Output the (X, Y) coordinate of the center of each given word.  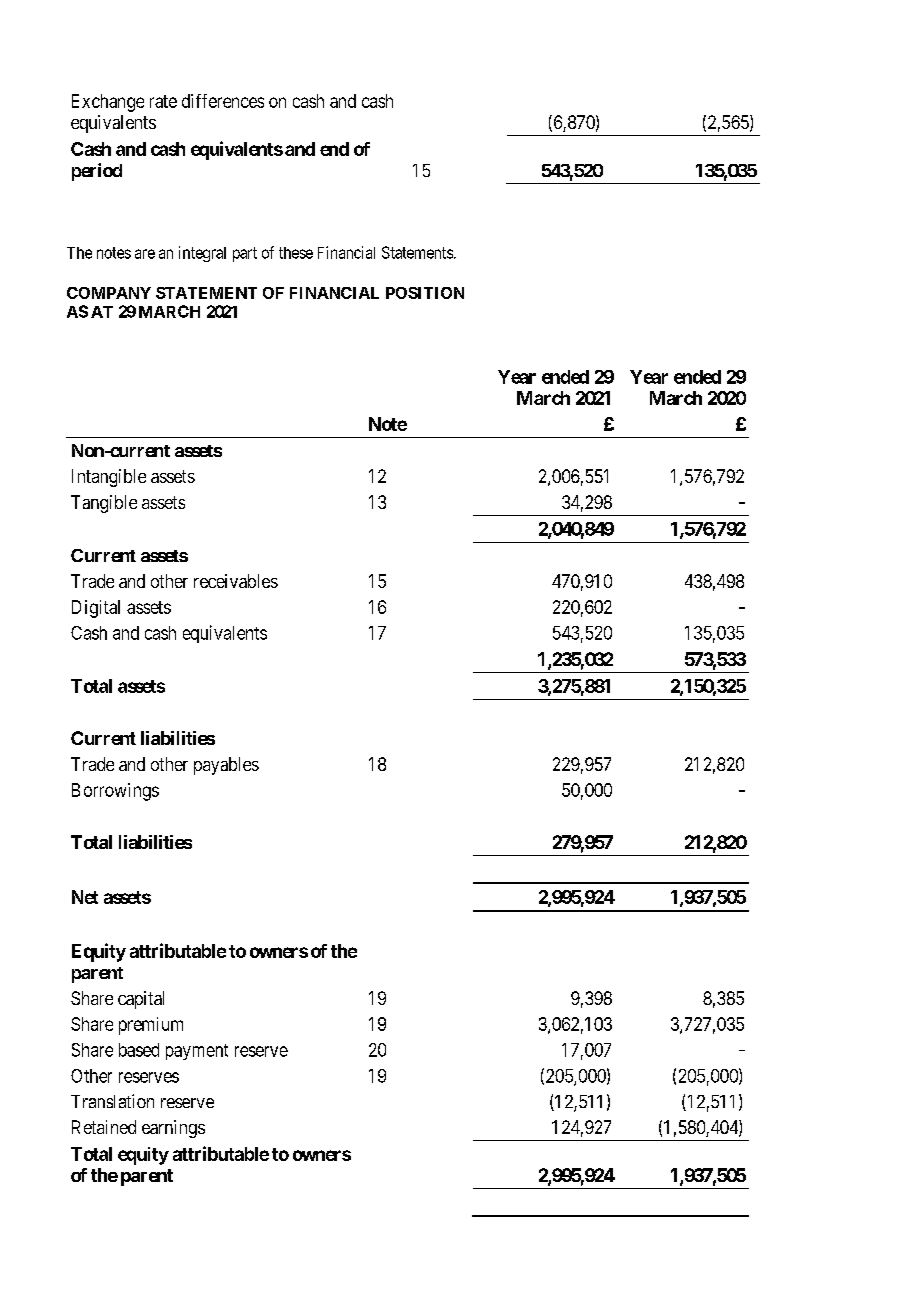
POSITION (425, 293)
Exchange (108, 103)
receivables (236, 581)
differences (223, 101)
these (296, 253)
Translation (112, 1101)
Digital (96, 609)
